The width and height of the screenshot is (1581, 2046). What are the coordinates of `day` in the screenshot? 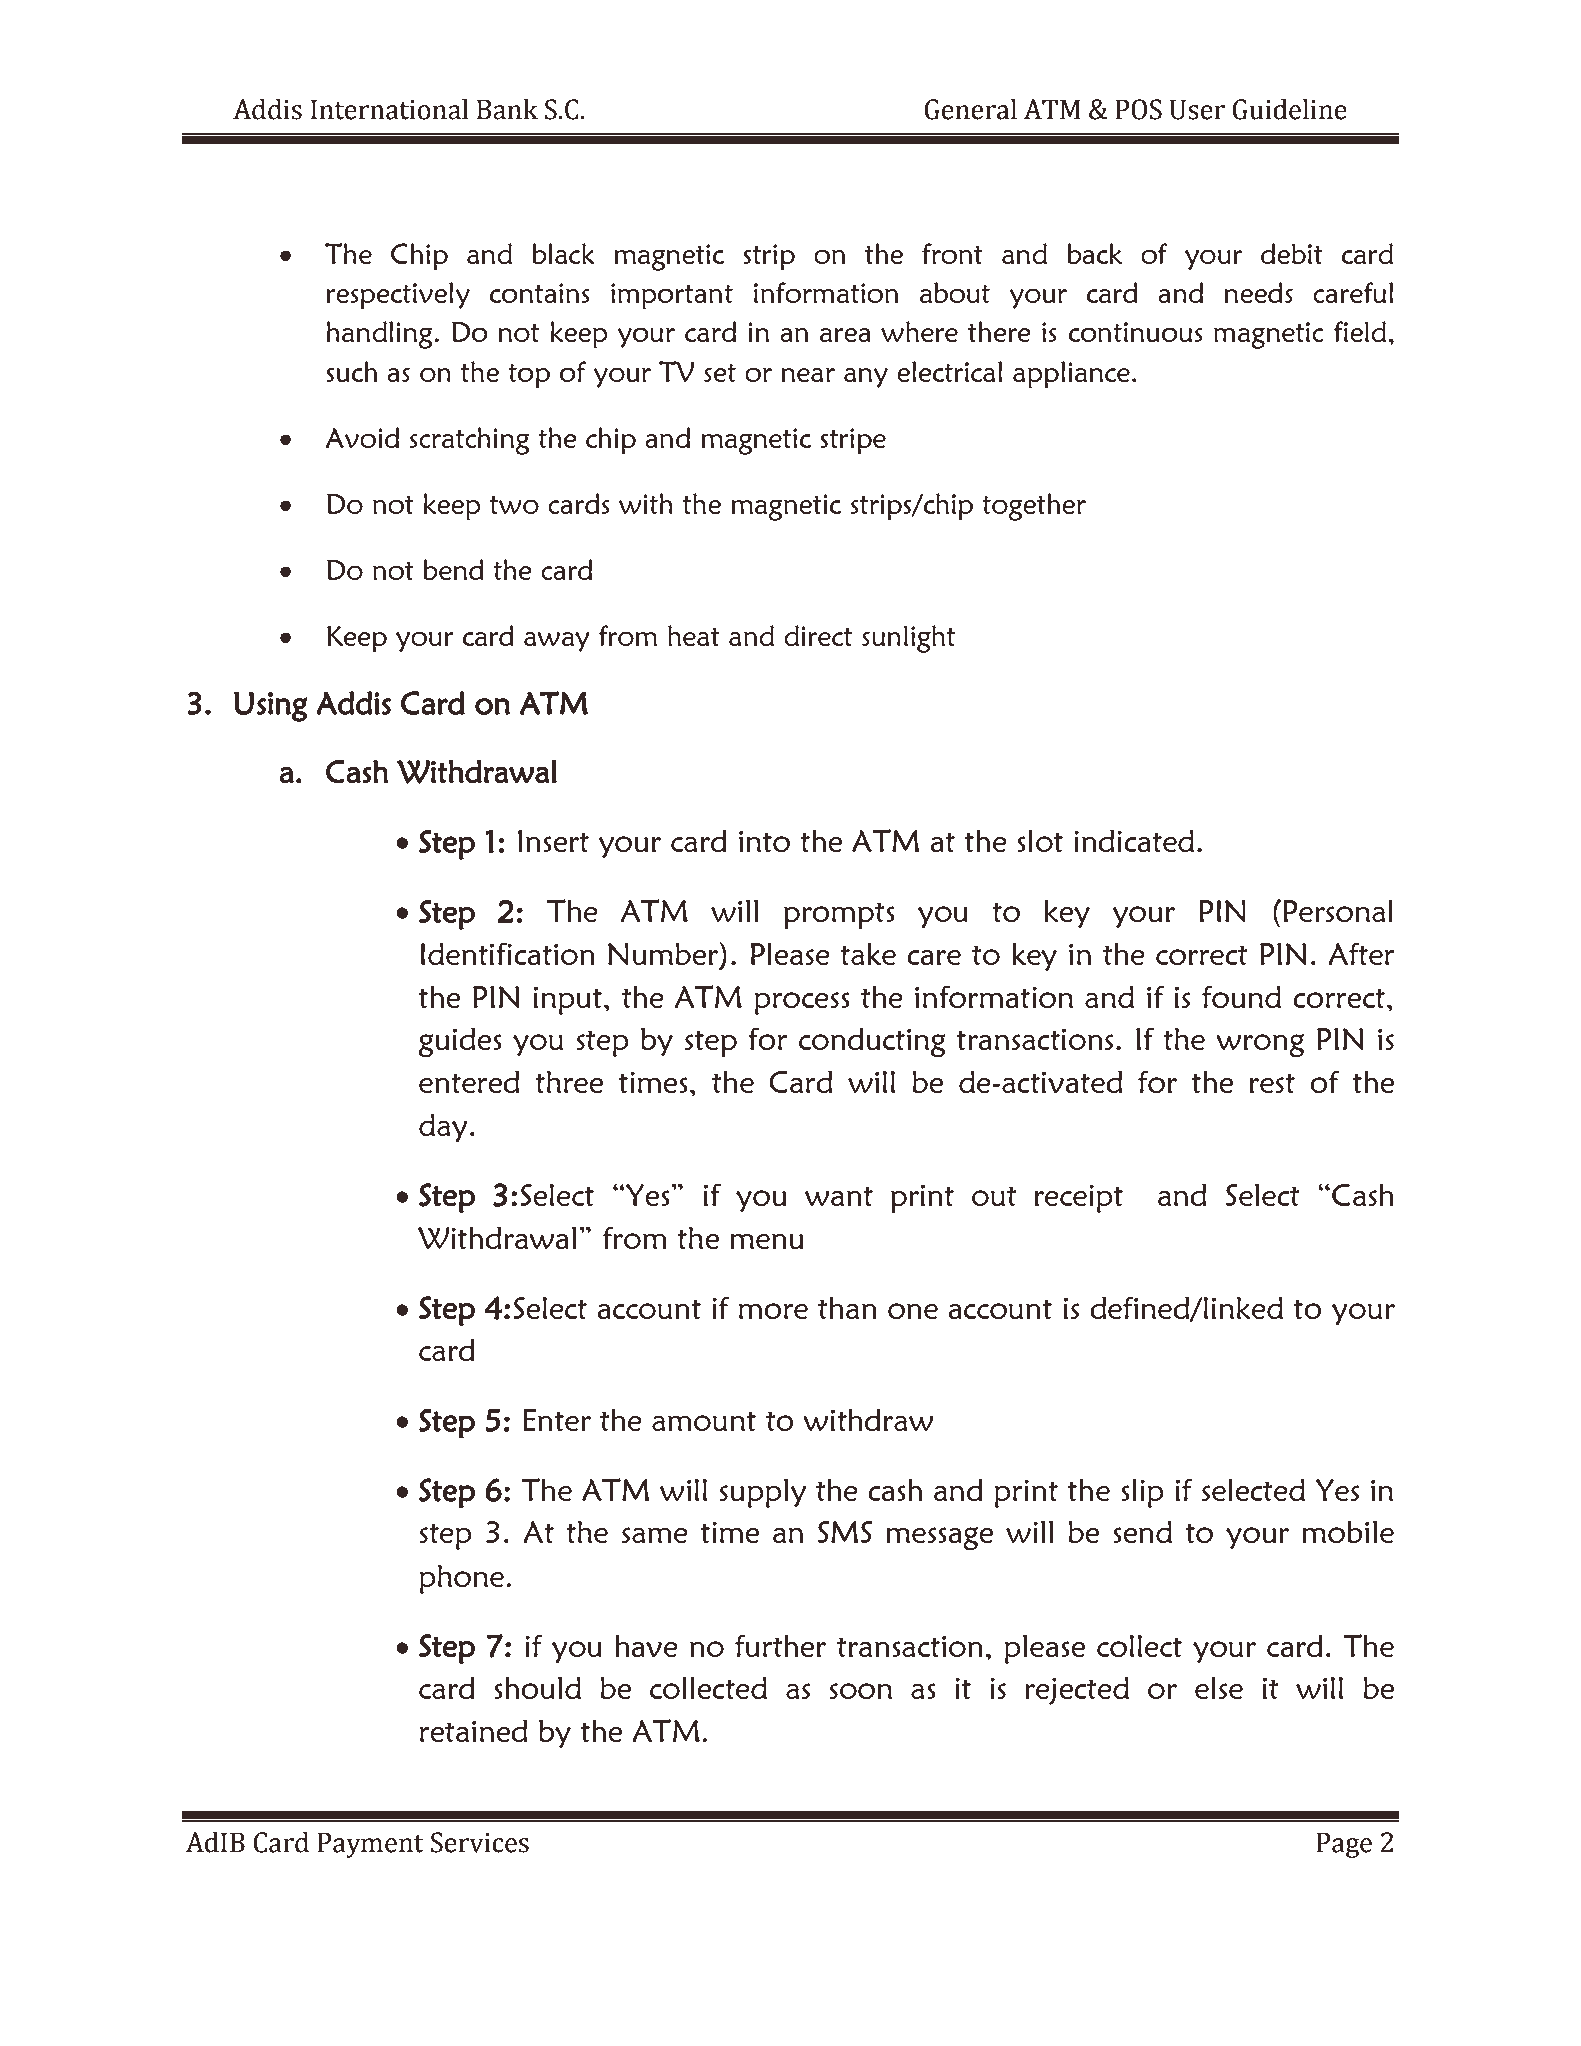 It's located at (443, 1128).
